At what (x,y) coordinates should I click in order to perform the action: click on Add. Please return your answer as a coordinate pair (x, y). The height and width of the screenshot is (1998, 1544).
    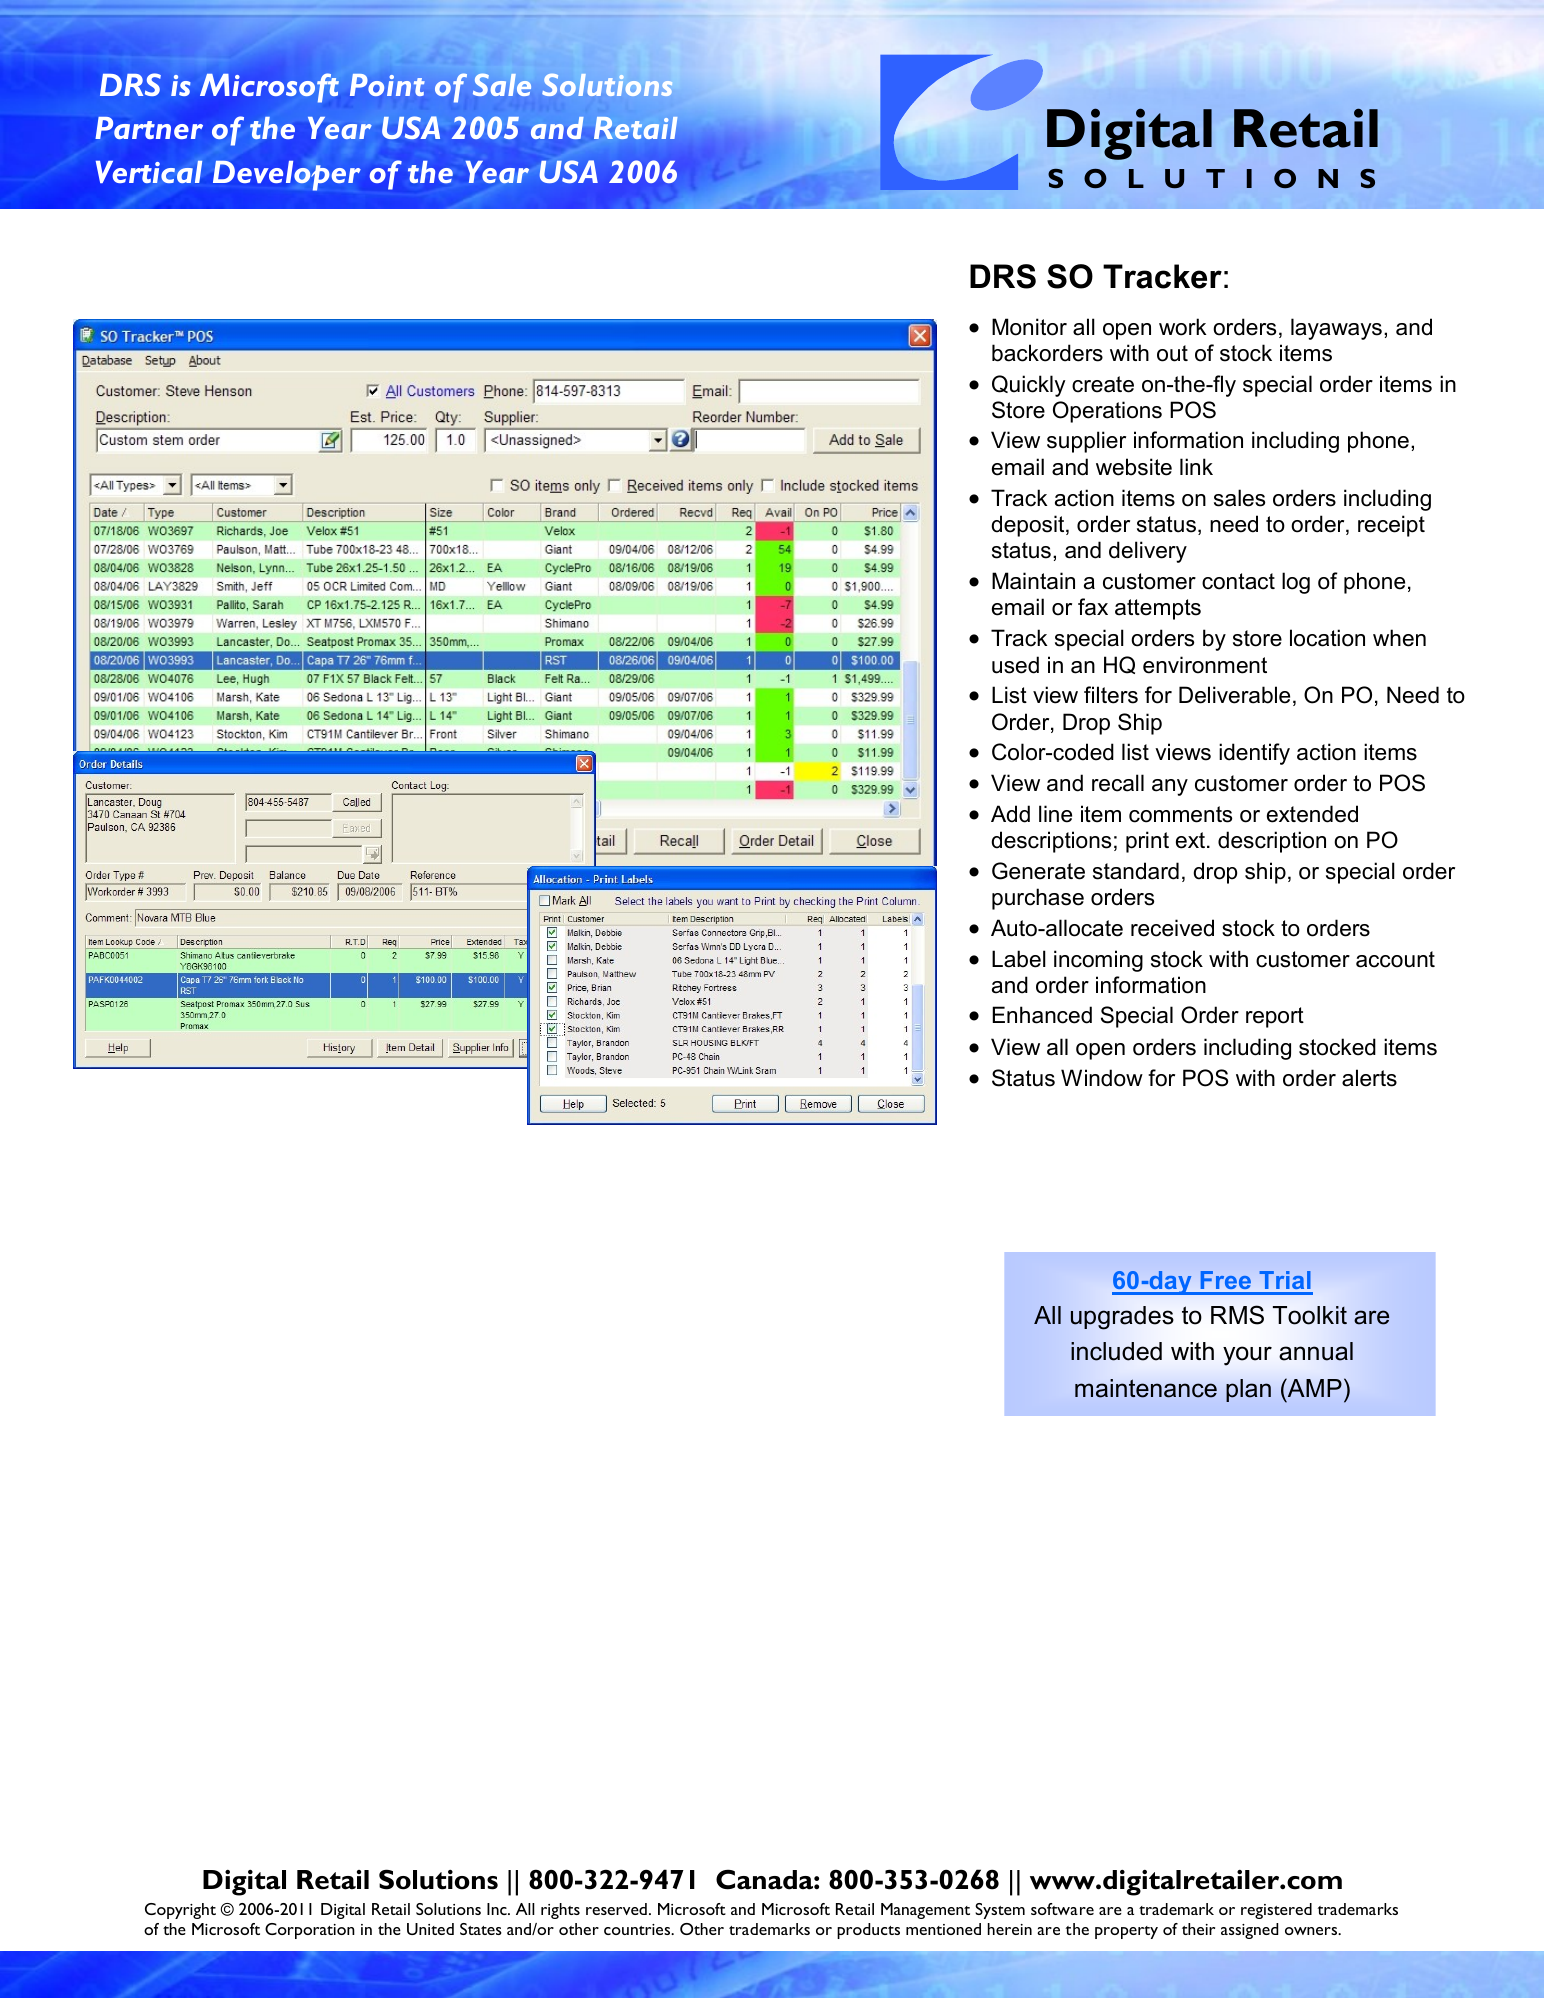
    Looking at the image, I should click on (1010, 814).
